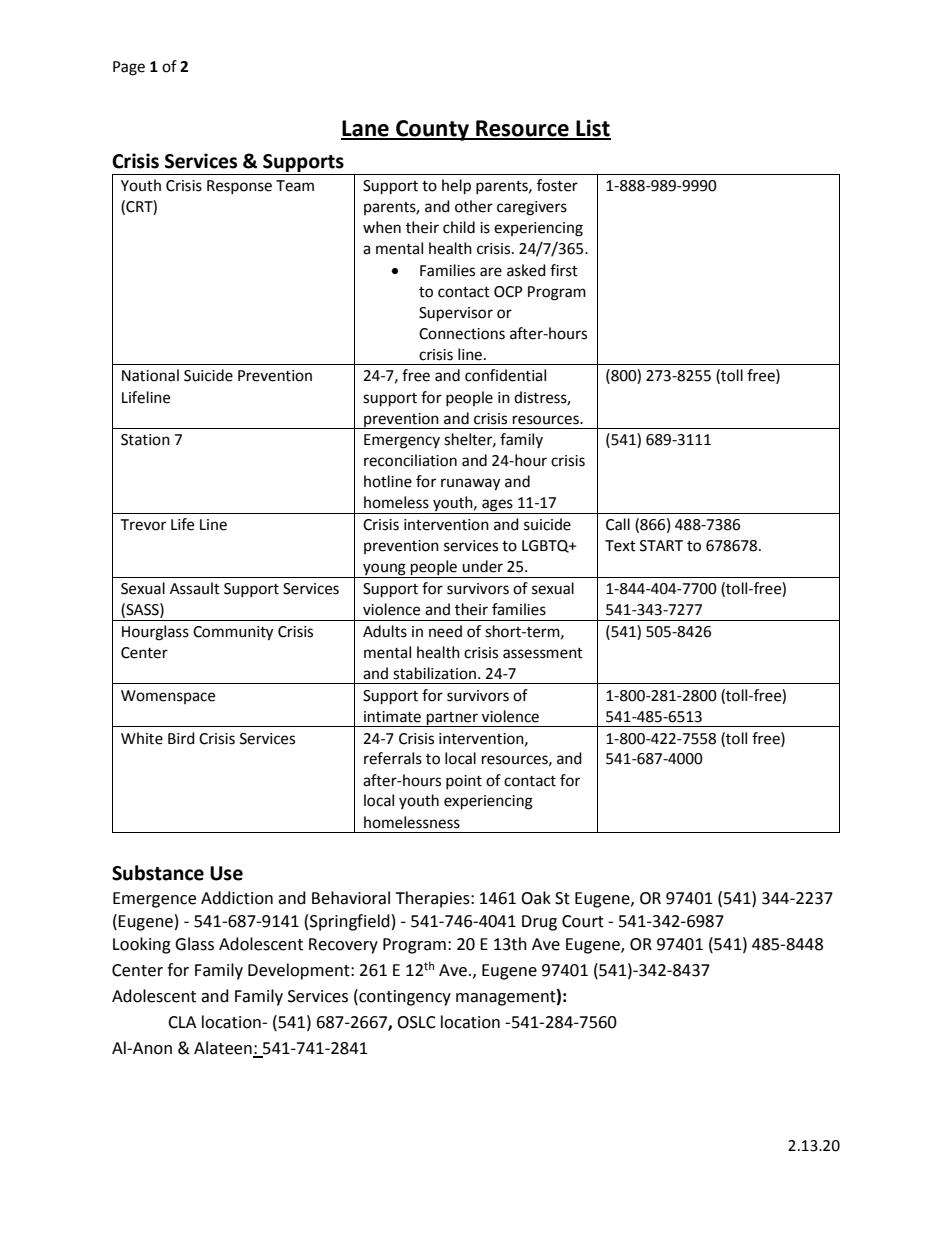 The height and width of the screenshot is (1233, 952). What do you see at coordinates (181, 738) in the screenshot?
I see `Bird` at bounding box center [181, 738].
